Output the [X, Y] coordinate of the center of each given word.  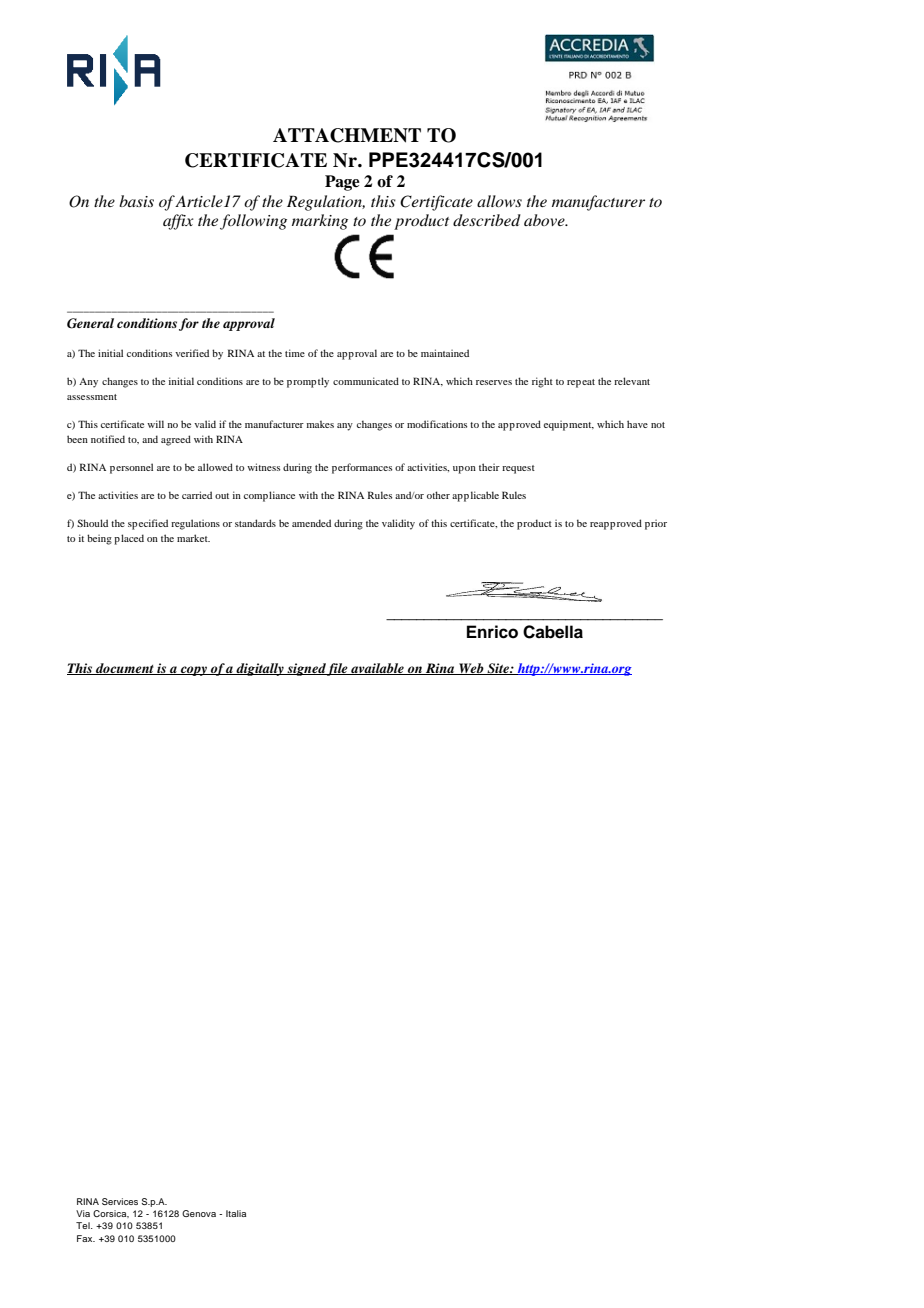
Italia [236, 1213]
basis [136, 201]
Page [342, 183]
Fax [86, 1238]
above [545, 220]
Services [120, 1201]
